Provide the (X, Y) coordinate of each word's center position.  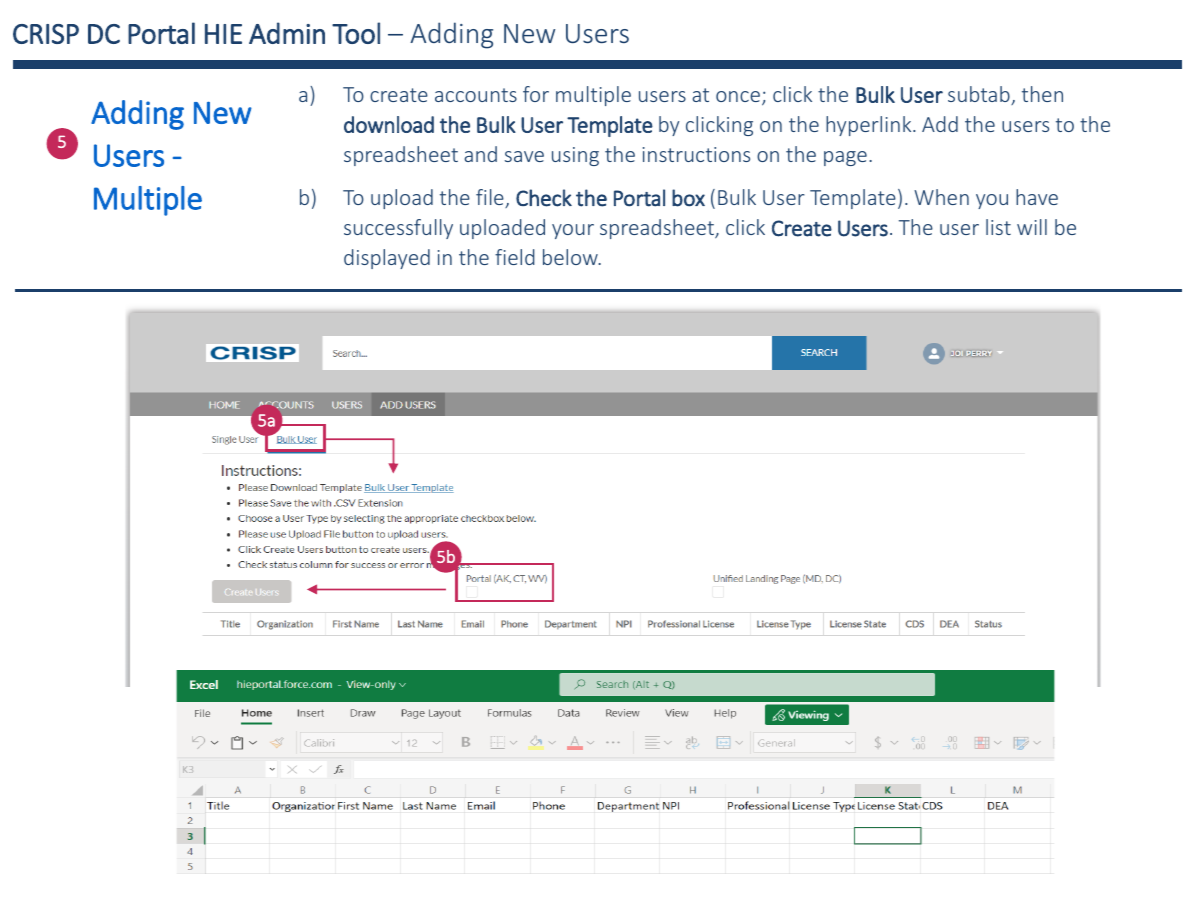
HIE (223, 34)
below (571, 257)
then (1042, 94)
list (998, 227)
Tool (356, 33)
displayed (387, 259)
